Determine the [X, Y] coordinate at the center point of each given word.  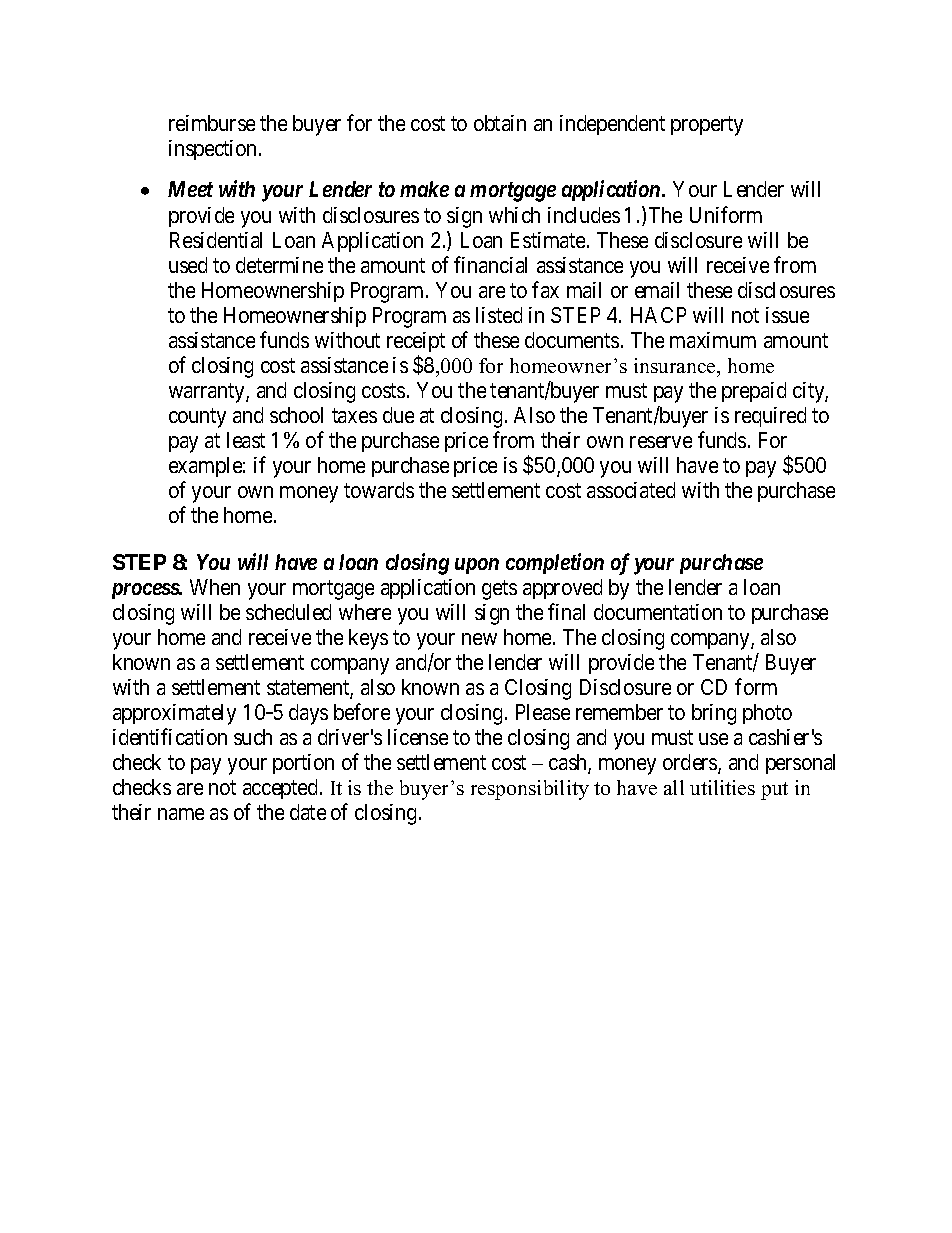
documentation [658, 612]
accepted [280, 789]
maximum [713, 340]
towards [379, 490]
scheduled [288, 612]
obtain [500, 123]
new [479, 639]
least [246, 440]
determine [279, 265]
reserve [661, 442]
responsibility [530, 790]
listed [499, 315]
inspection [214, 150]
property [707, 126]
